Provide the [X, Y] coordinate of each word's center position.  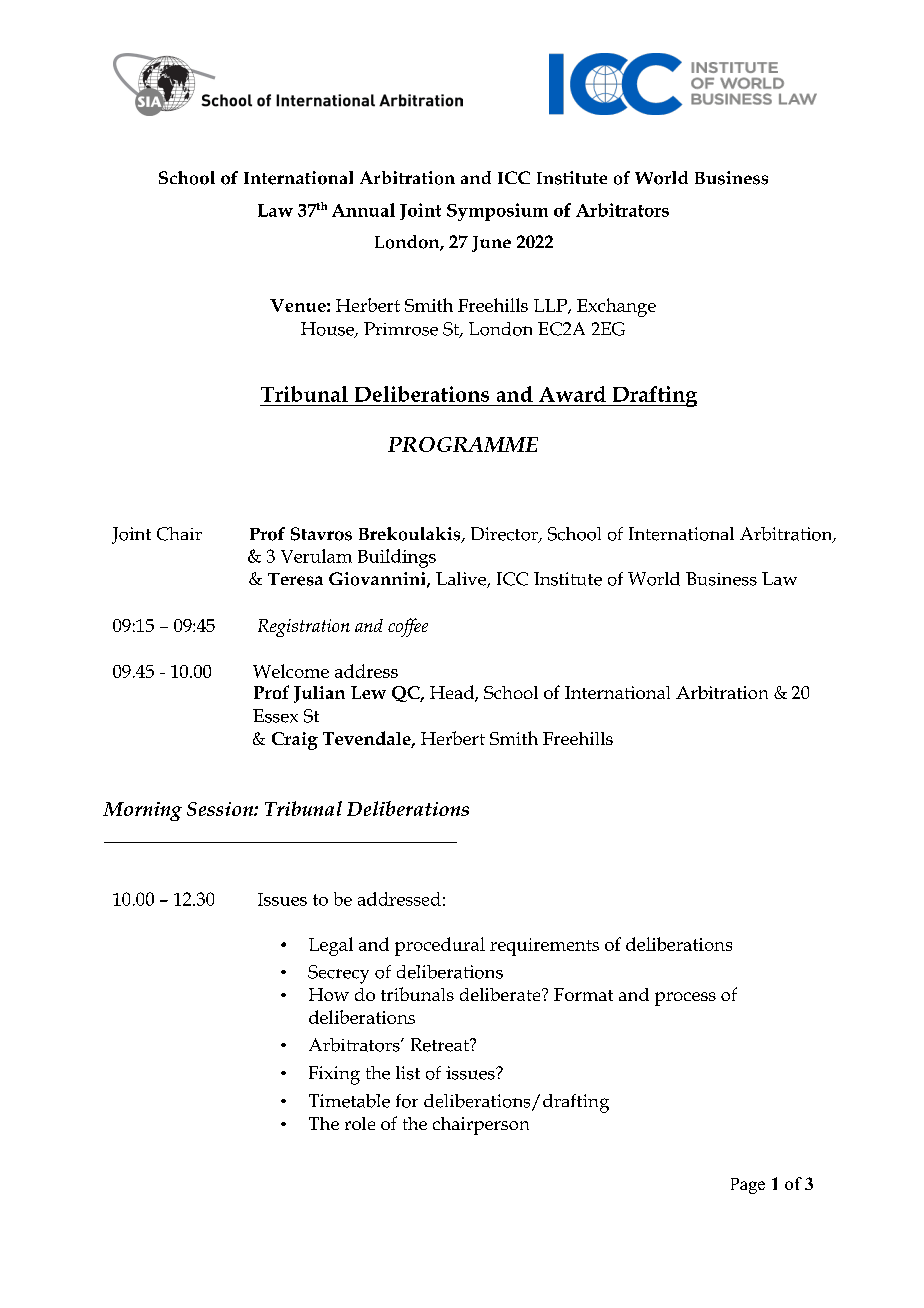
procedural [440, 946]
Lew [368, 692]
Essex [275, 716]
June [491, 244]
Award [572, 394]
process [685, 999]
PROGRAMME [463, 444]
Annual [363, 210]
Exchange [616, 307]
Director [505, 535]
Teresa [295, 579]
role [360, 1123]
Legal [331, 946]
